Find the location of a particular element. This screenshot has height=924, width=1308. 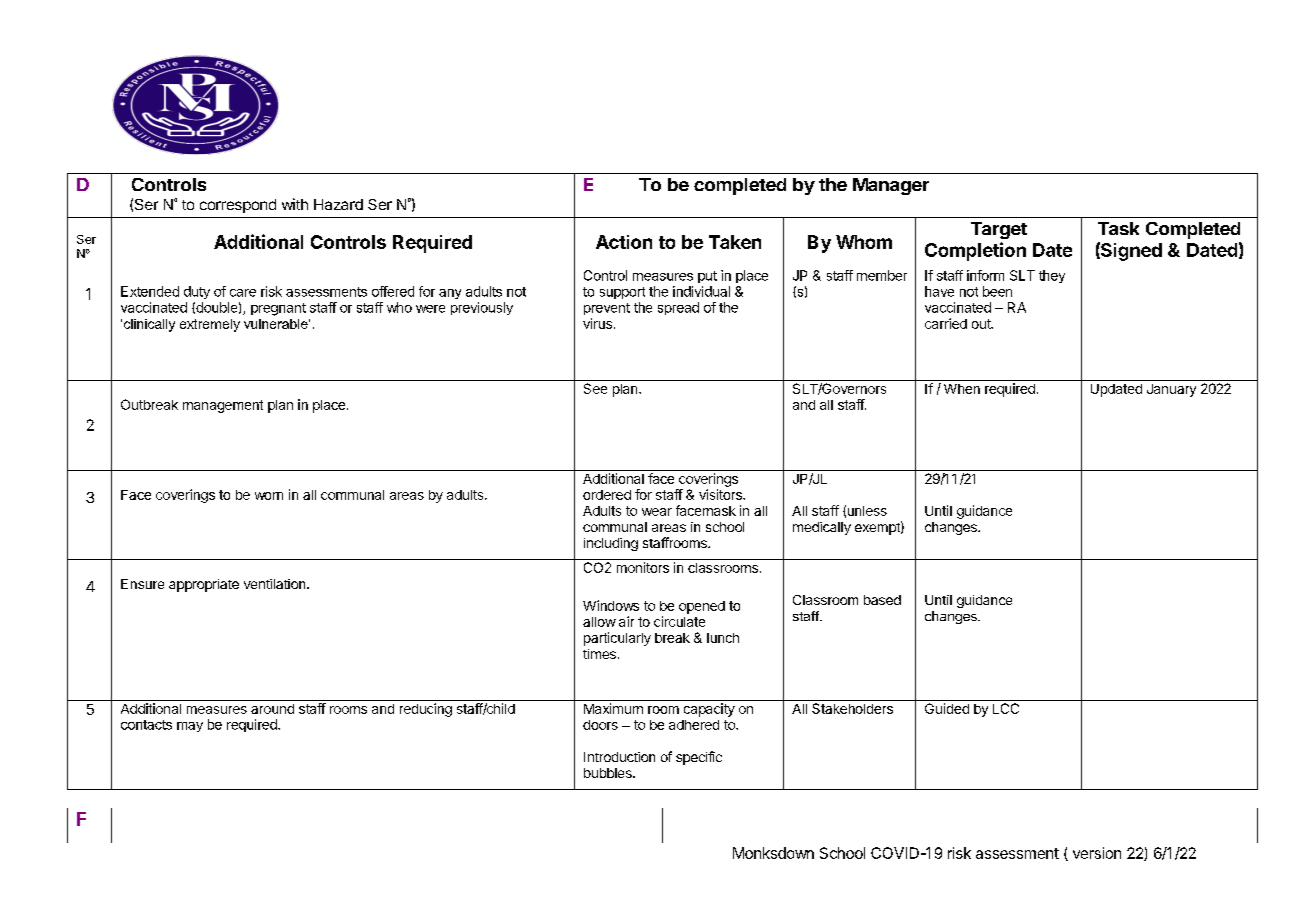

Action is located at coordinates (624, 242).
